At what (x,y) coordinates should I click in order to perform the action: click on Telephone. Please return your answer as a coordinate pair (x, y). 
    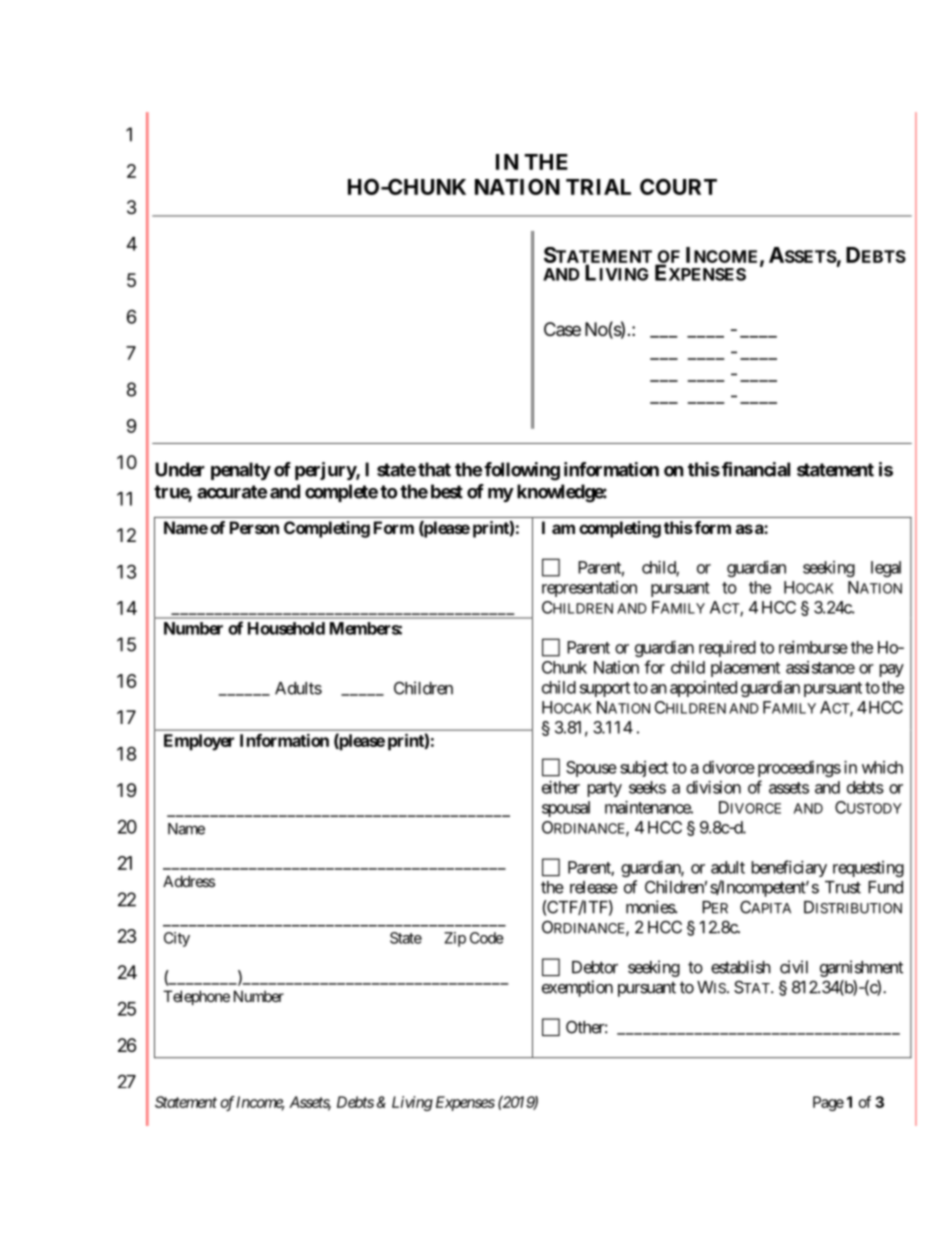
    Looking at the image, I should click on (196, 997).
